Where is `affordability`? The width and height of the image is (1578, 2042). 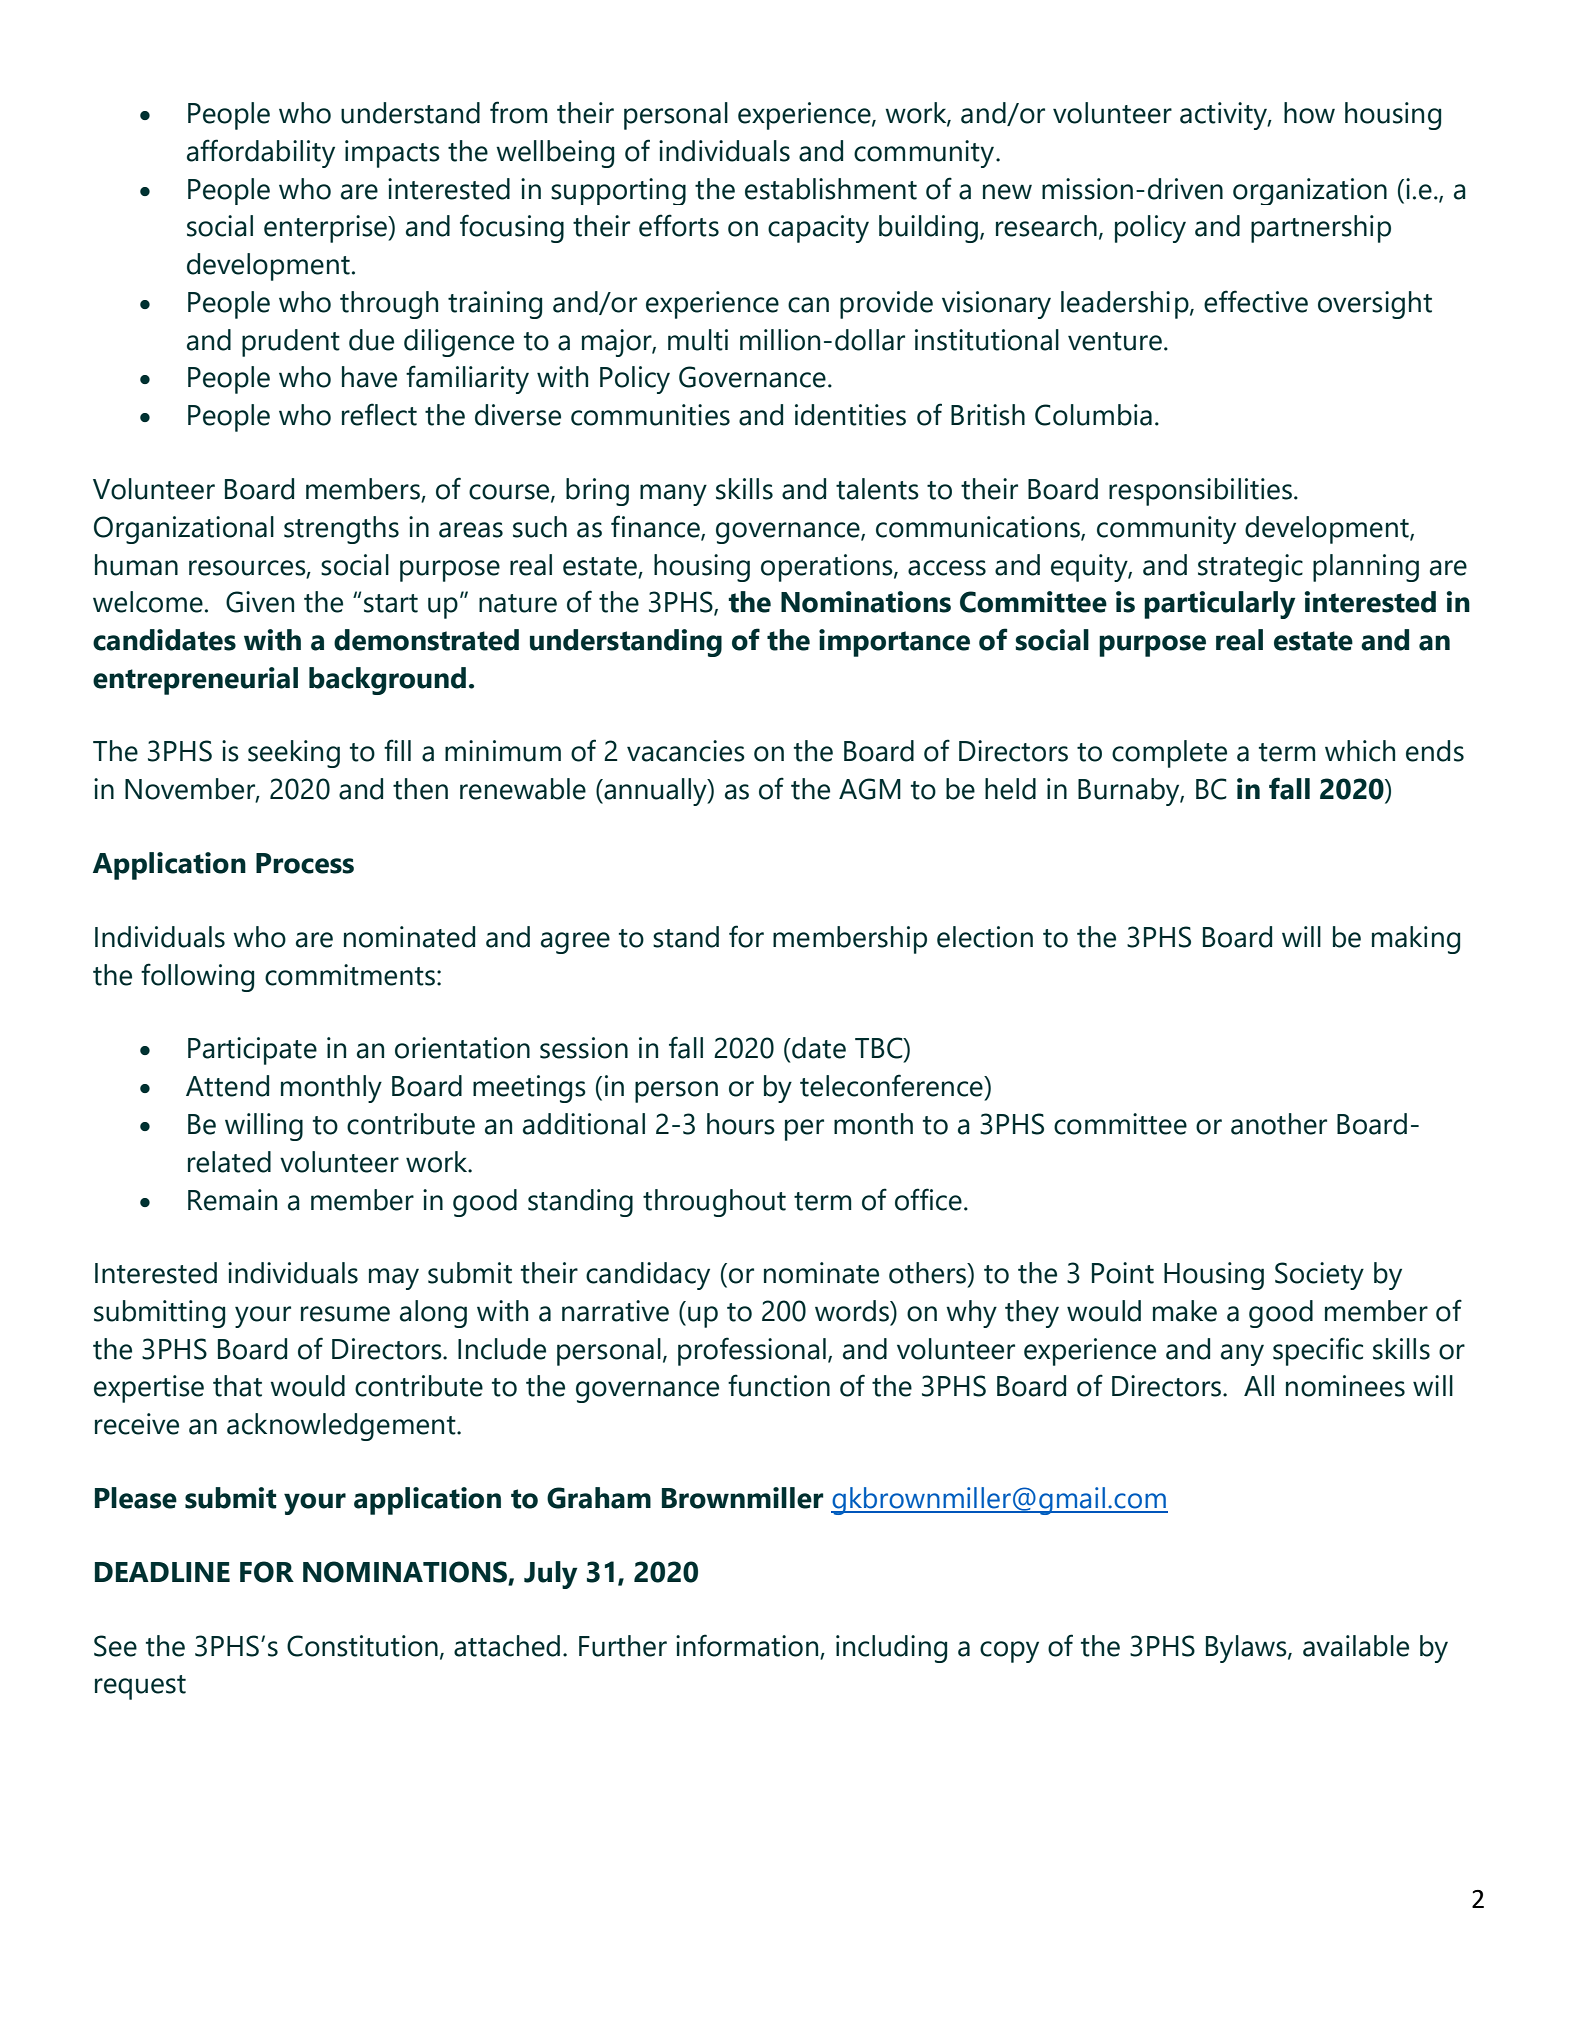 affordability is located at coordinates (261, 153).
